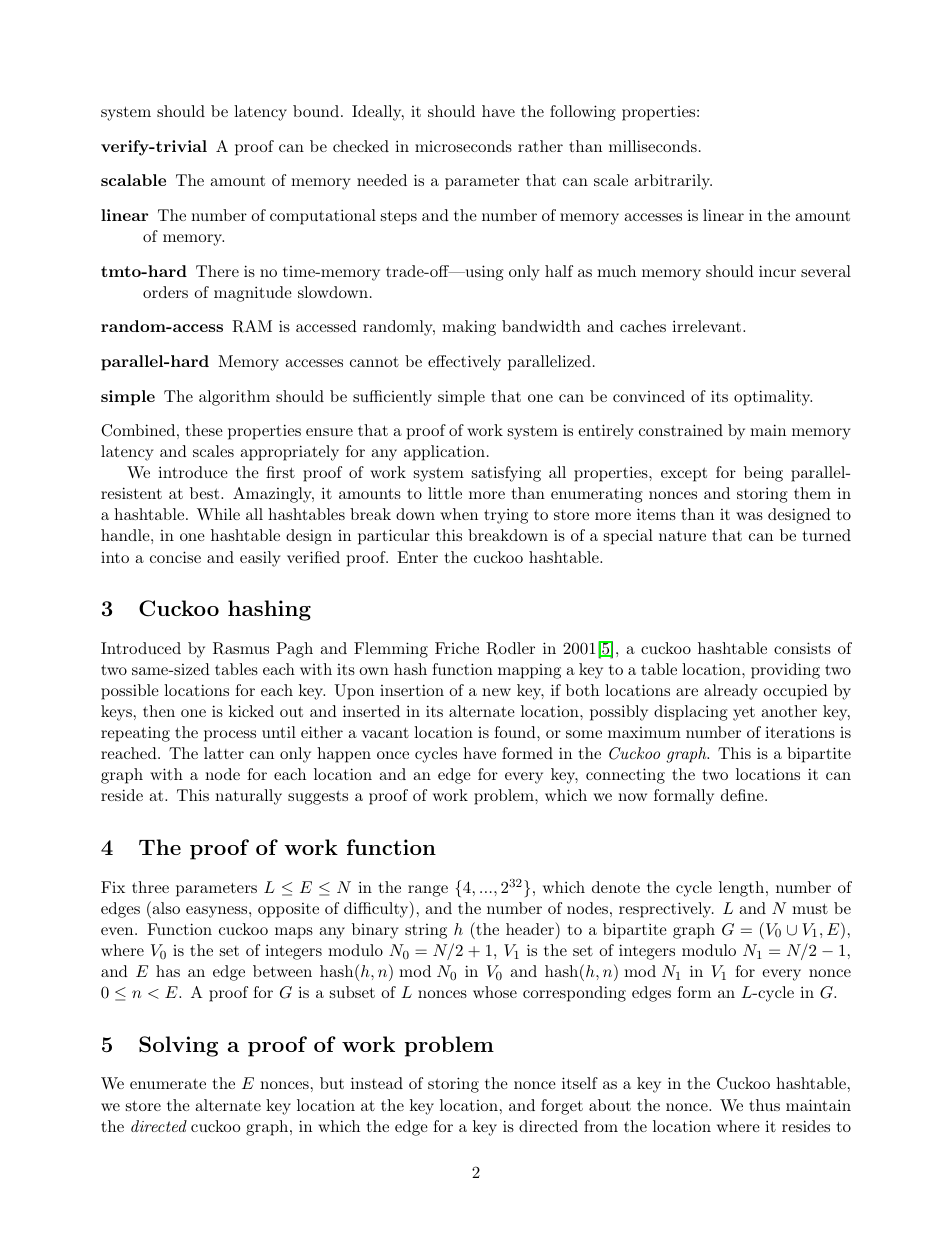 Image resolution: width=952 pixels, height=1233 pixels. Describe the element at coordinates (653, 146) in the page. I see `milliseconds` at that location.
